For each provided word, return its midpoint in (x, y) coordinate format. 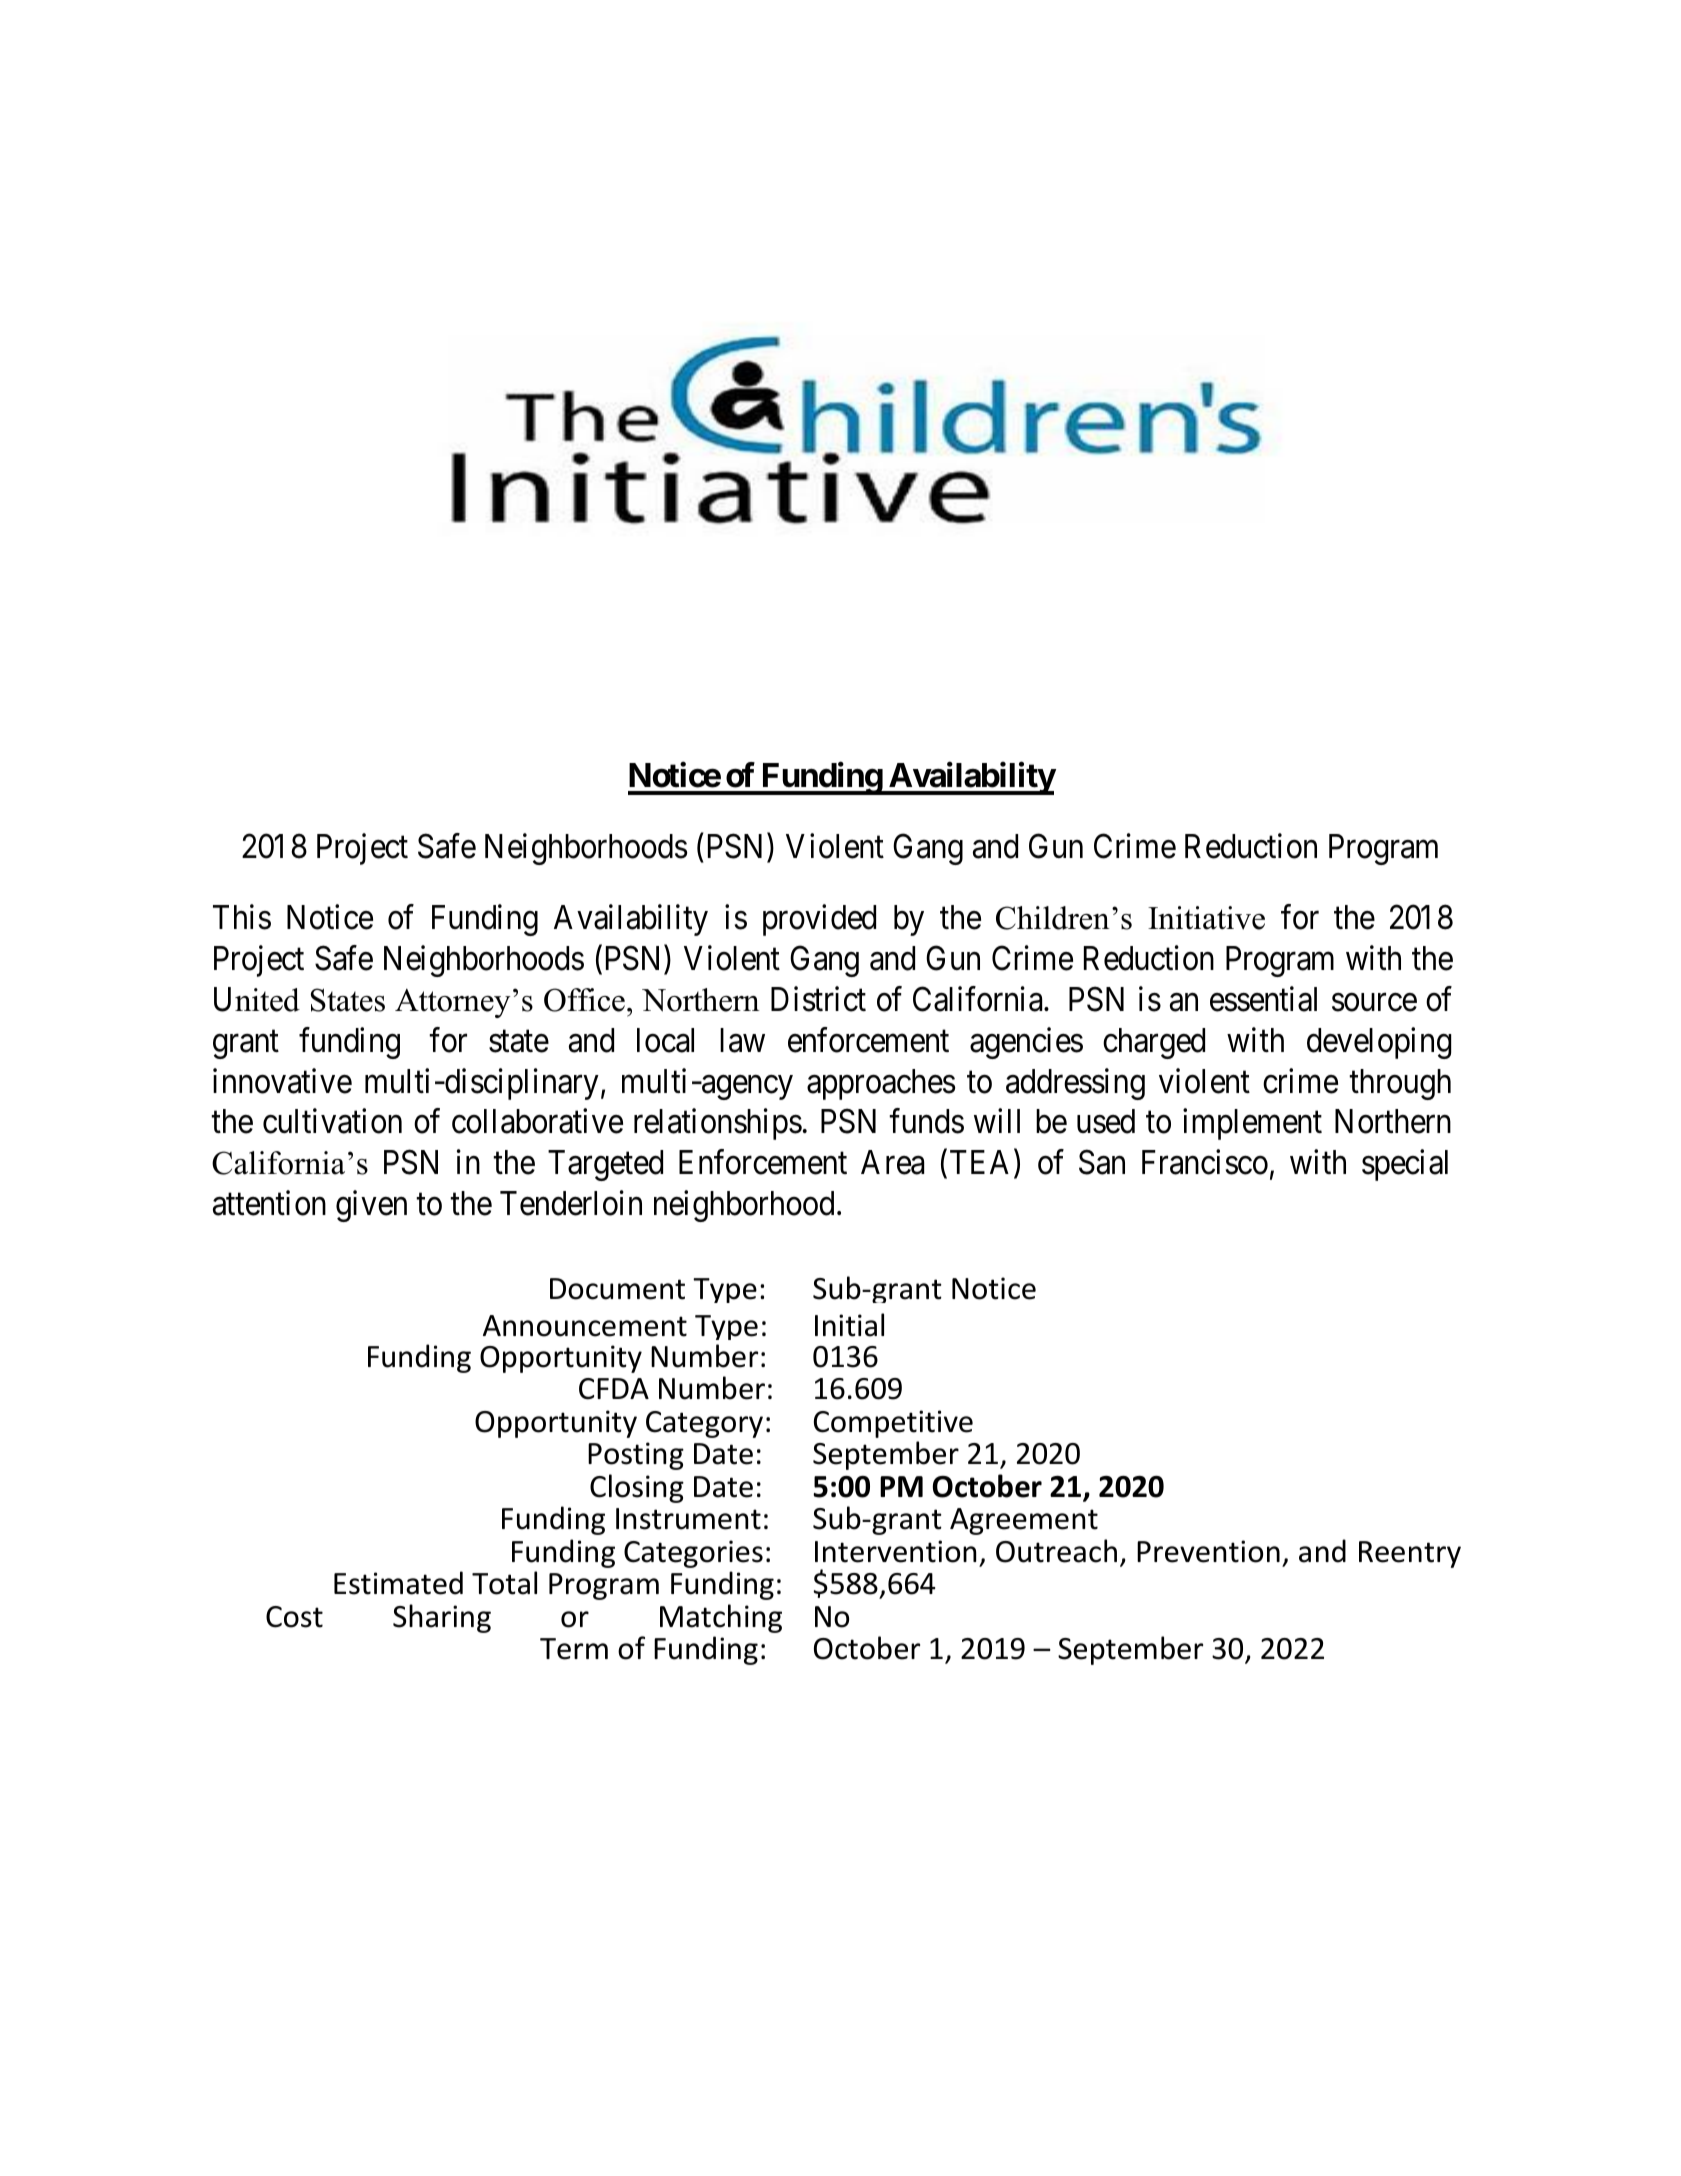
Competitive (893, 1424)
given (371, 1206)
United (257, 999)
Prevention (1208, 1551)
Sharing (442, 1618)
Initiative (1206, 918)
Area (892, 1162)
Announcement (585, 1326)
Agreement (1024, 1521)
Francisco (1205, 1162)
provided (819, 920)
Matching (721, 1618)
